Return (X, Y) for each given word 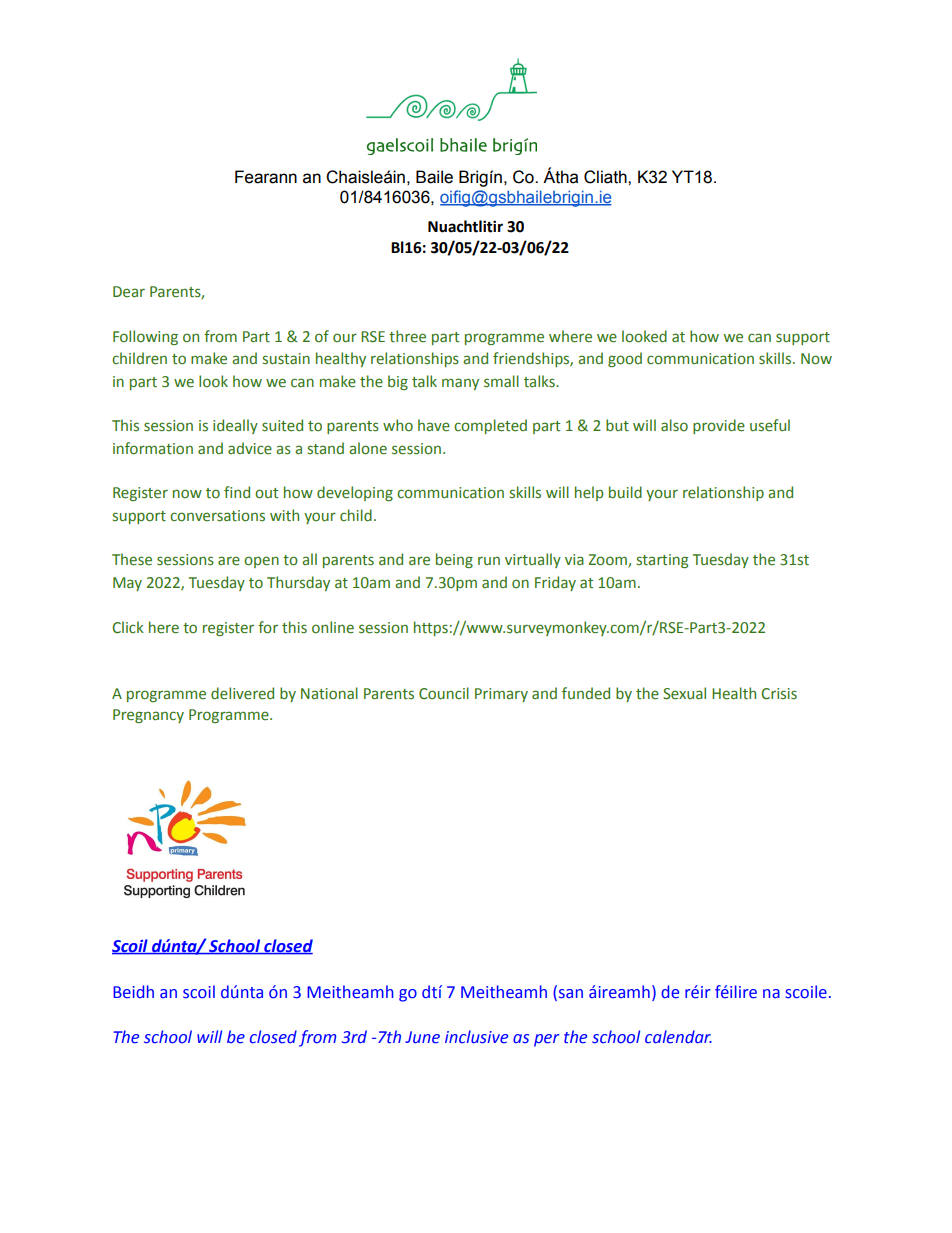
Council (444, 693)
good (625, 359)
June (422, 1037)
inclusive (476, 1037)
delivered (242, 693)
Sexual (684, 693)
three (407, 336)
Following (145, 337)
